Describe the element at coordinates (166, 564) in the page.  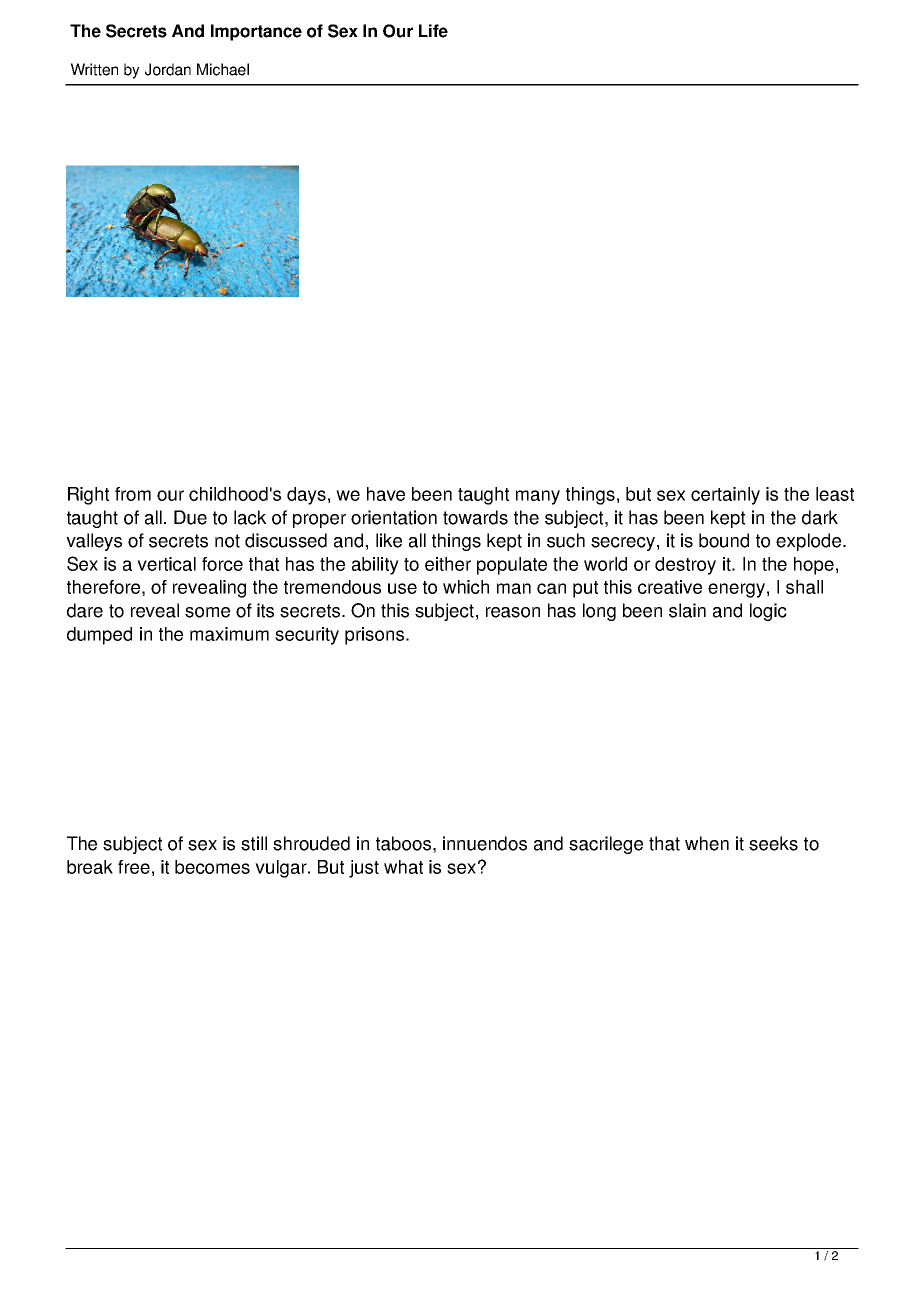
I see `vertical` at that location.
